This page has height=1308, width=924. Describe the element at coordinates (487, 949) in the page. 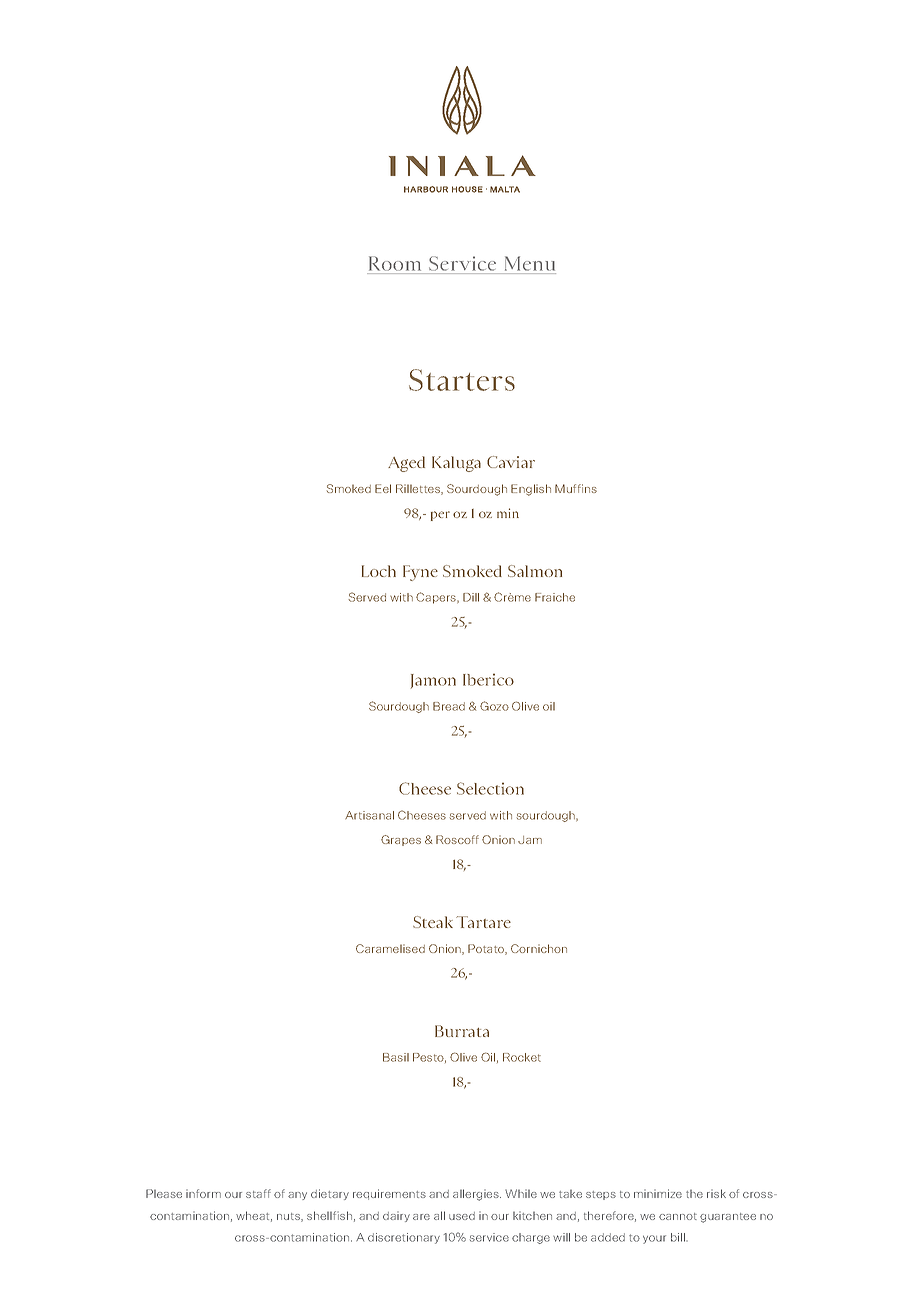

I see `Potato` at that location.
